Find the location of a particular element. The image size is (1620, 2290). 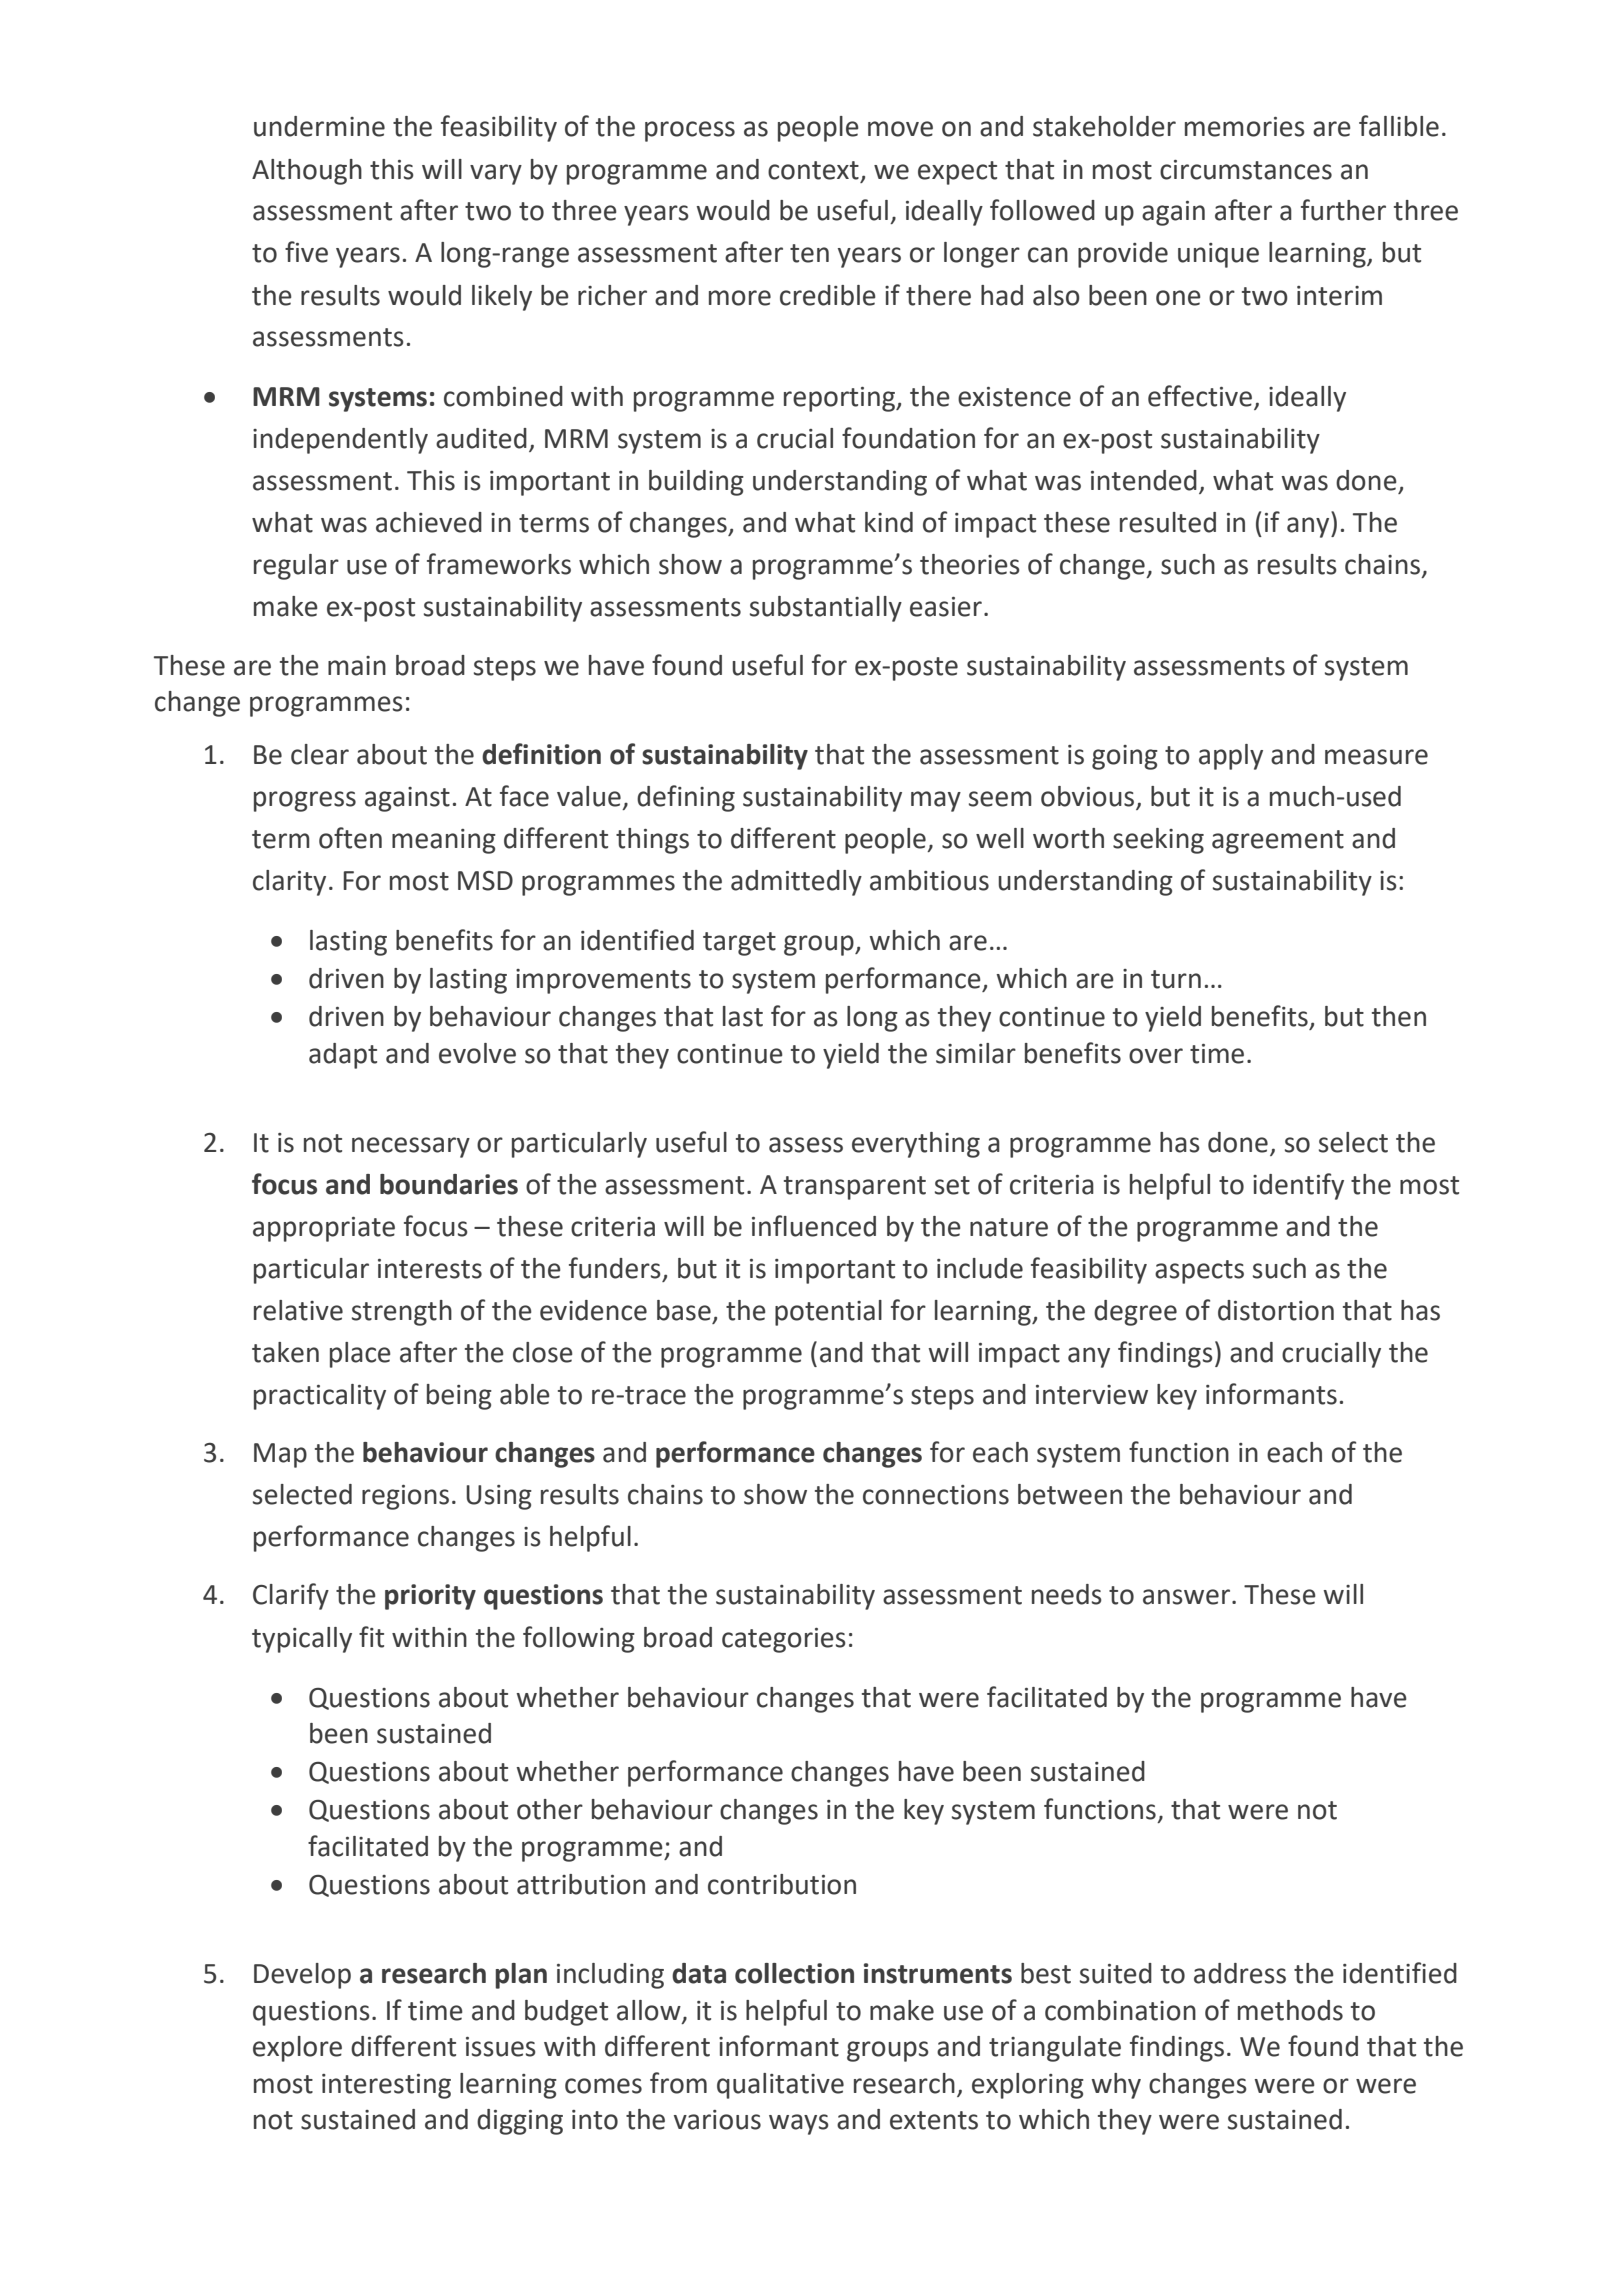

agreement is located at coordinates (1278, 842).
